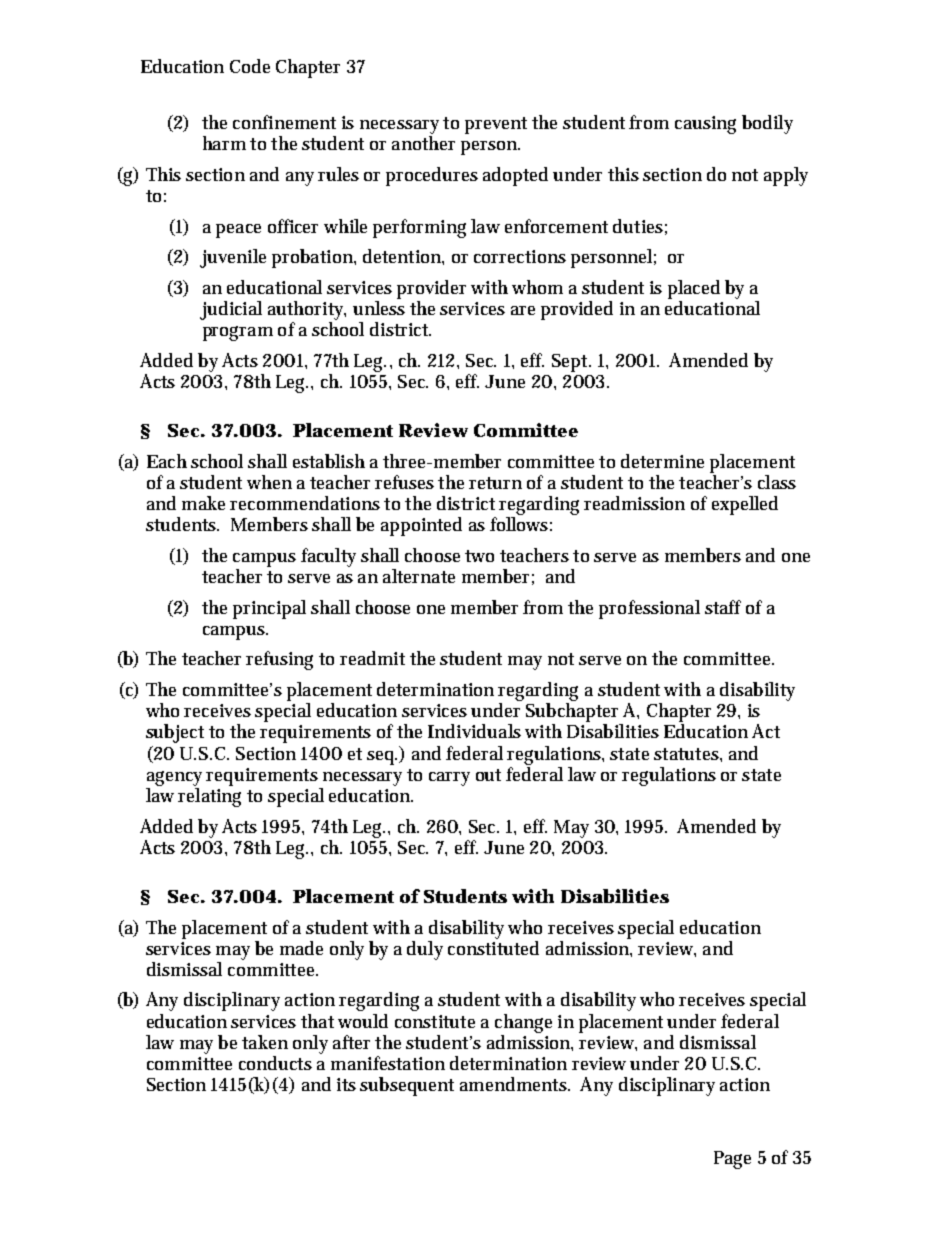 This screenshot has height=1233, width=952. I want to click on when, so click(269, 482).
